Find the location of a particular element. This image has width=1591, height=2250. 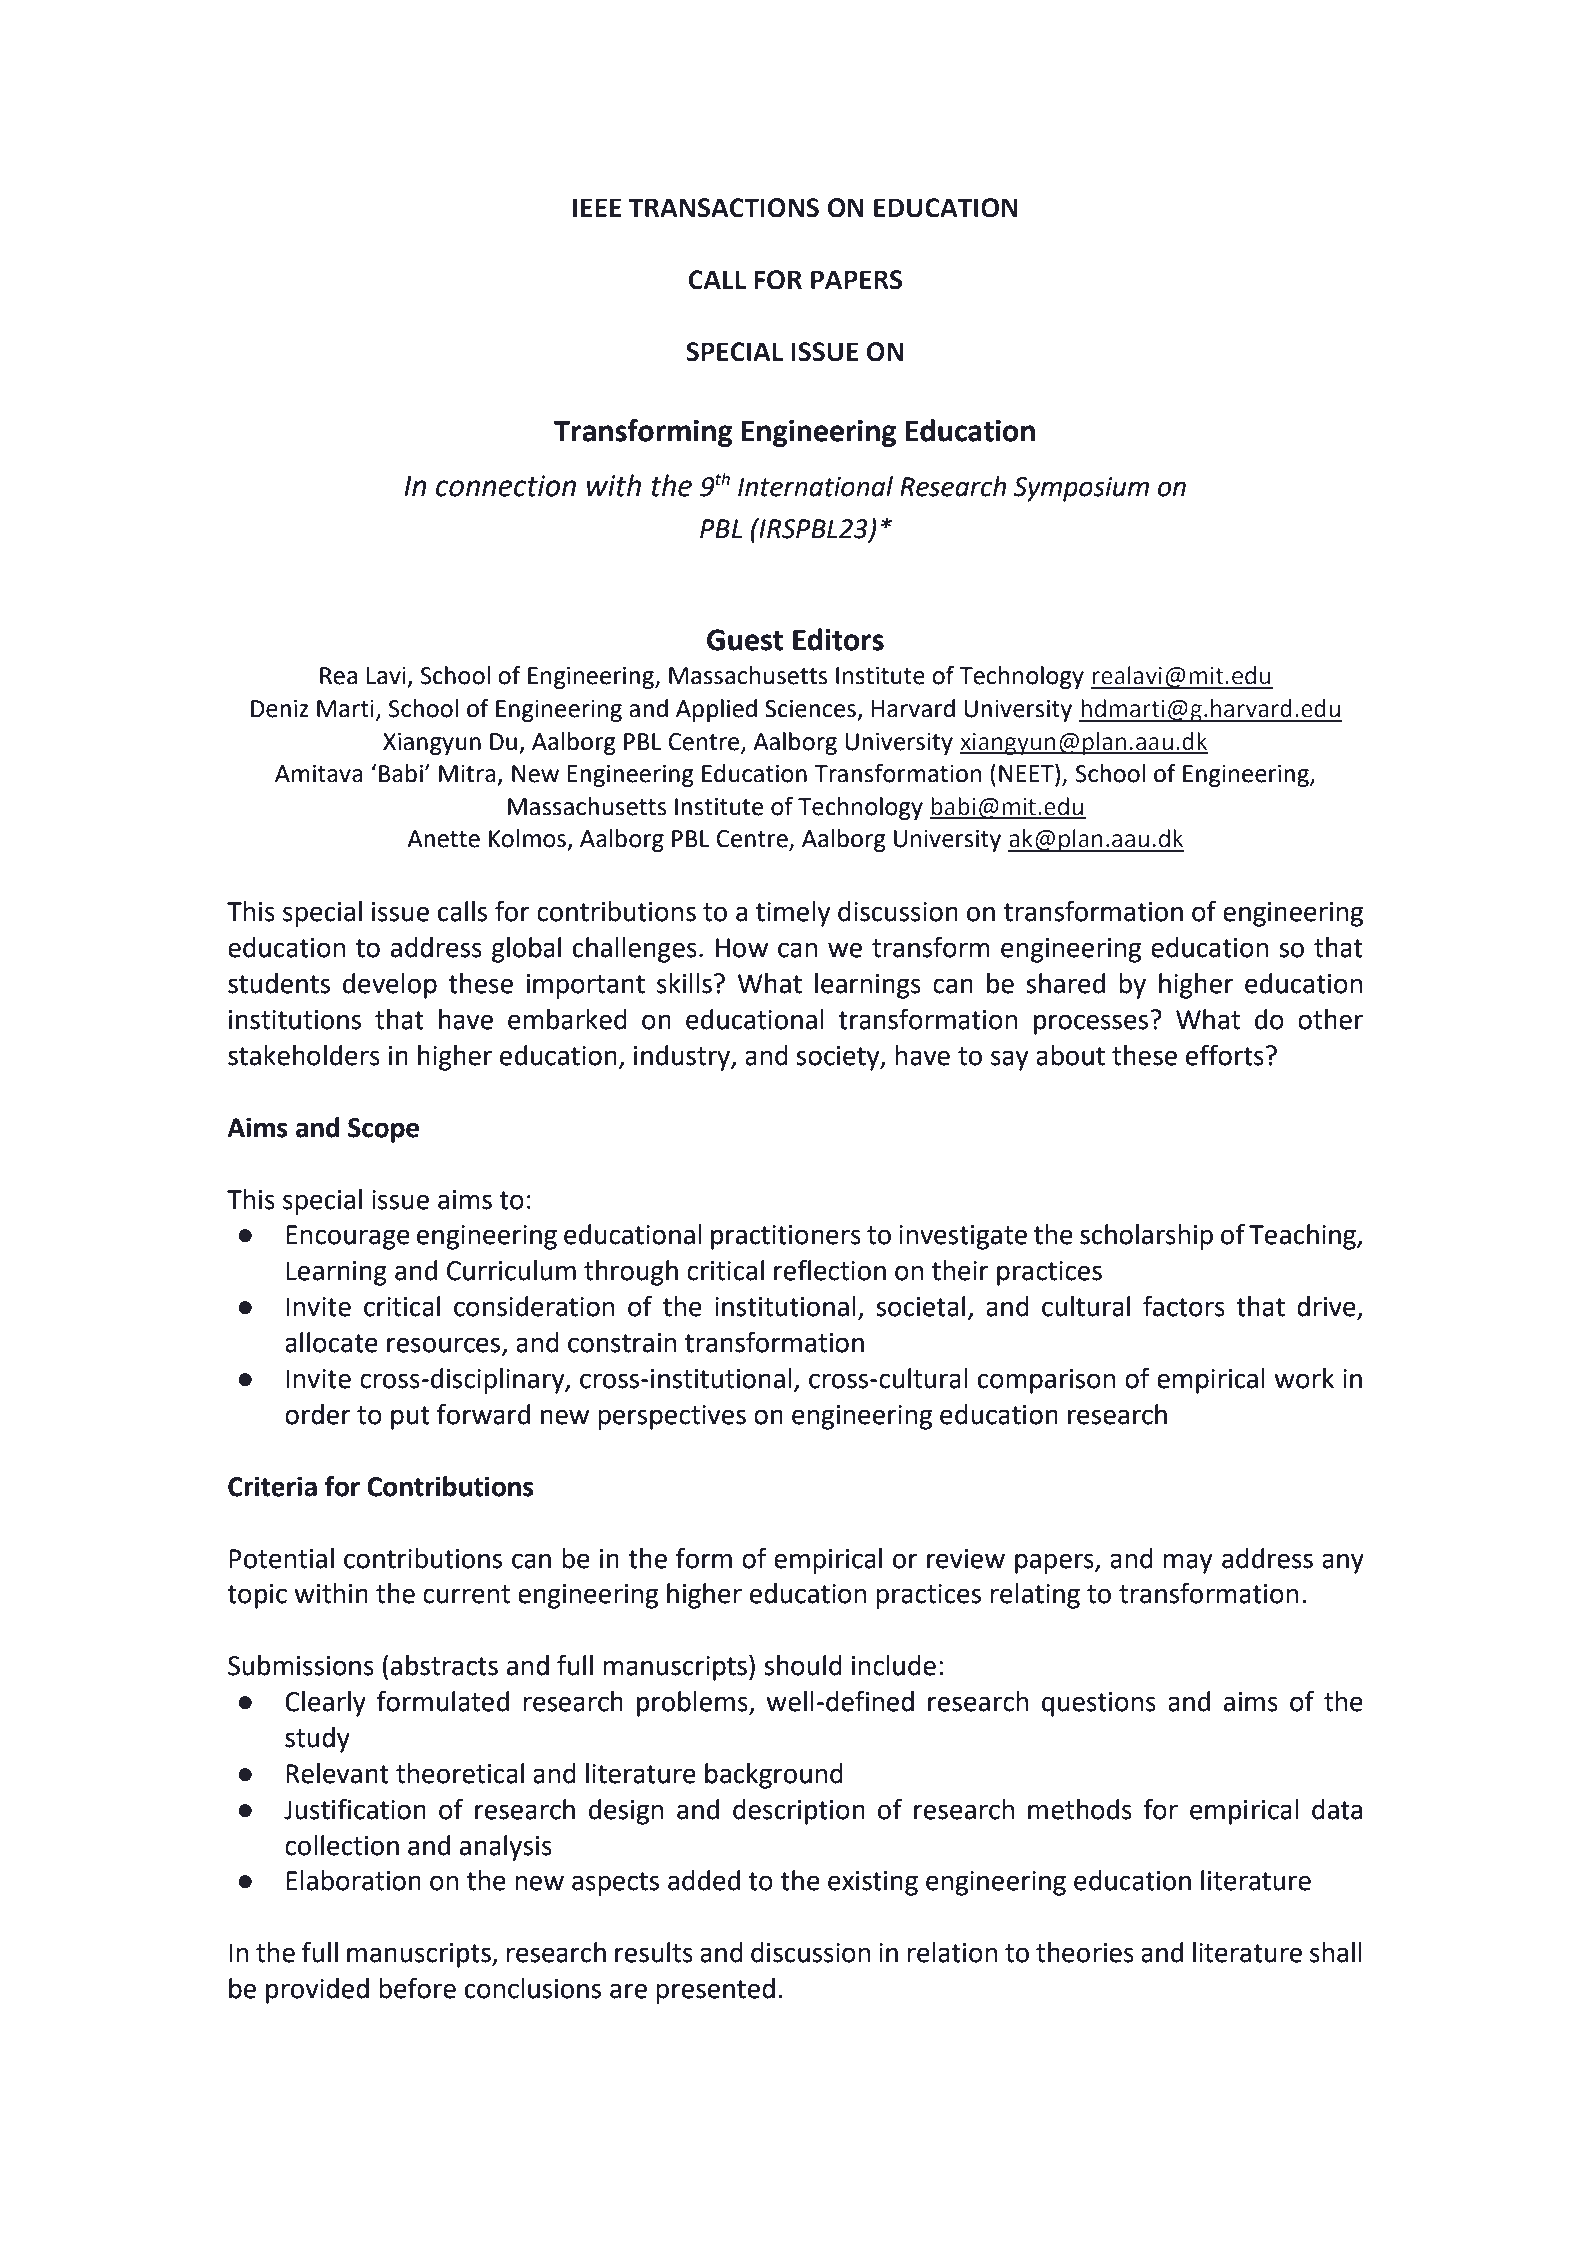

review is located at coordinates (966, 1559).
